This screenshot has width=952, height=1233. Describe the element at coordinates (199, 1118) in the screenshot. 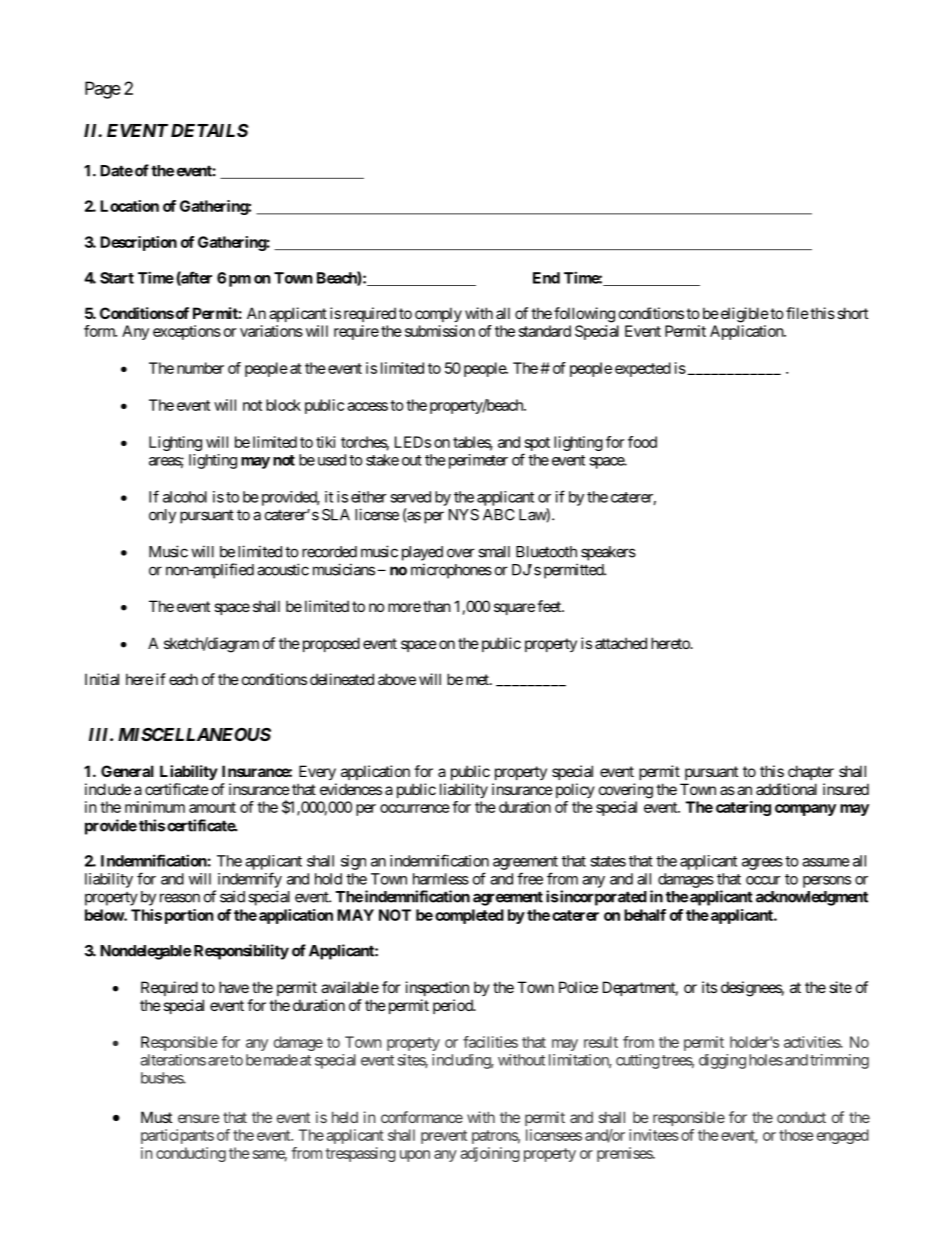

I see `ensure` at that location.
